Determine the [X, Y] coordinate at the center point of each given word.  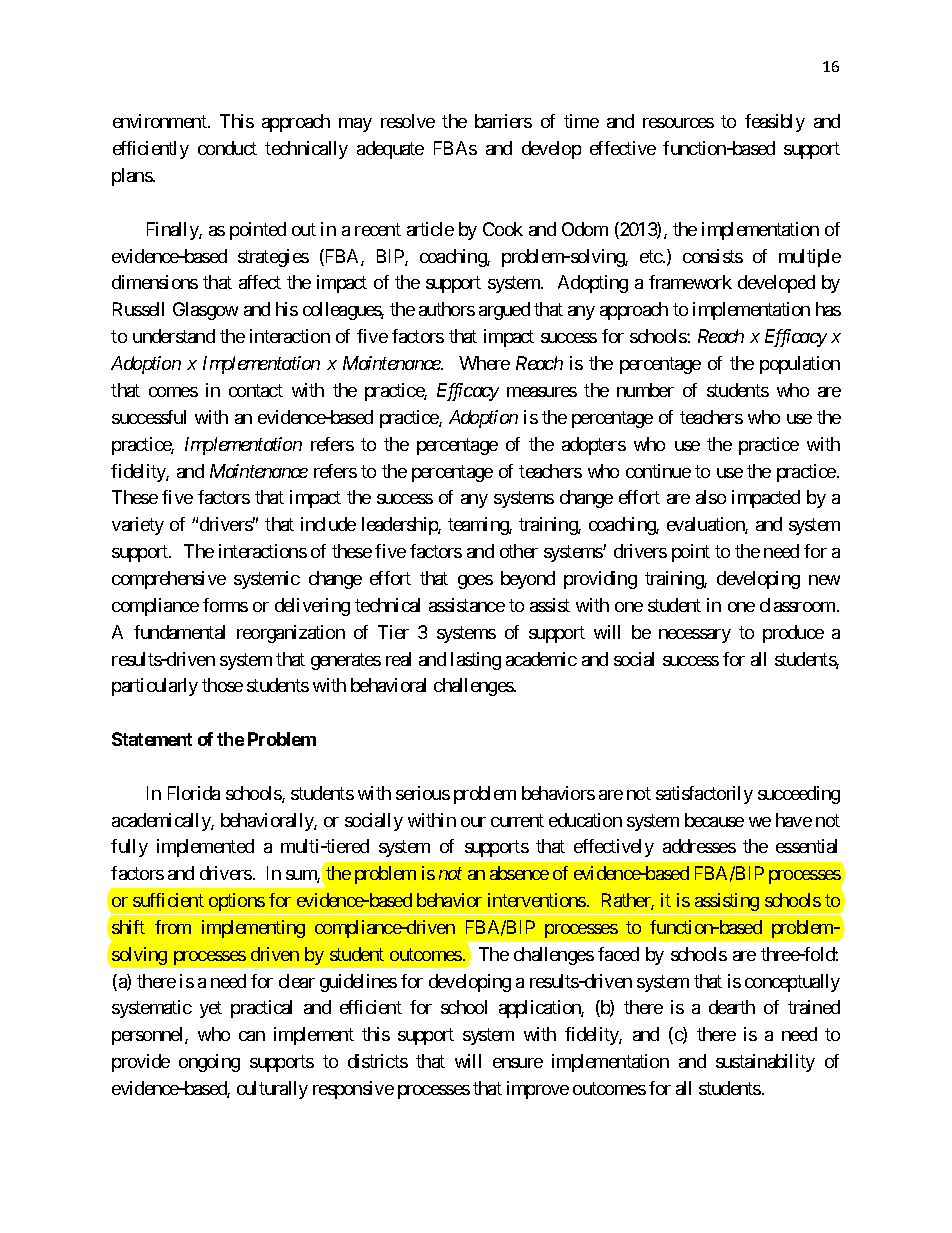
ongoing [209, 1063]
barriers [503, 121]
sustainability [765, 1063]
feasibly [775, 123]
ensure [518, 1063]
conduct [227, 148]
